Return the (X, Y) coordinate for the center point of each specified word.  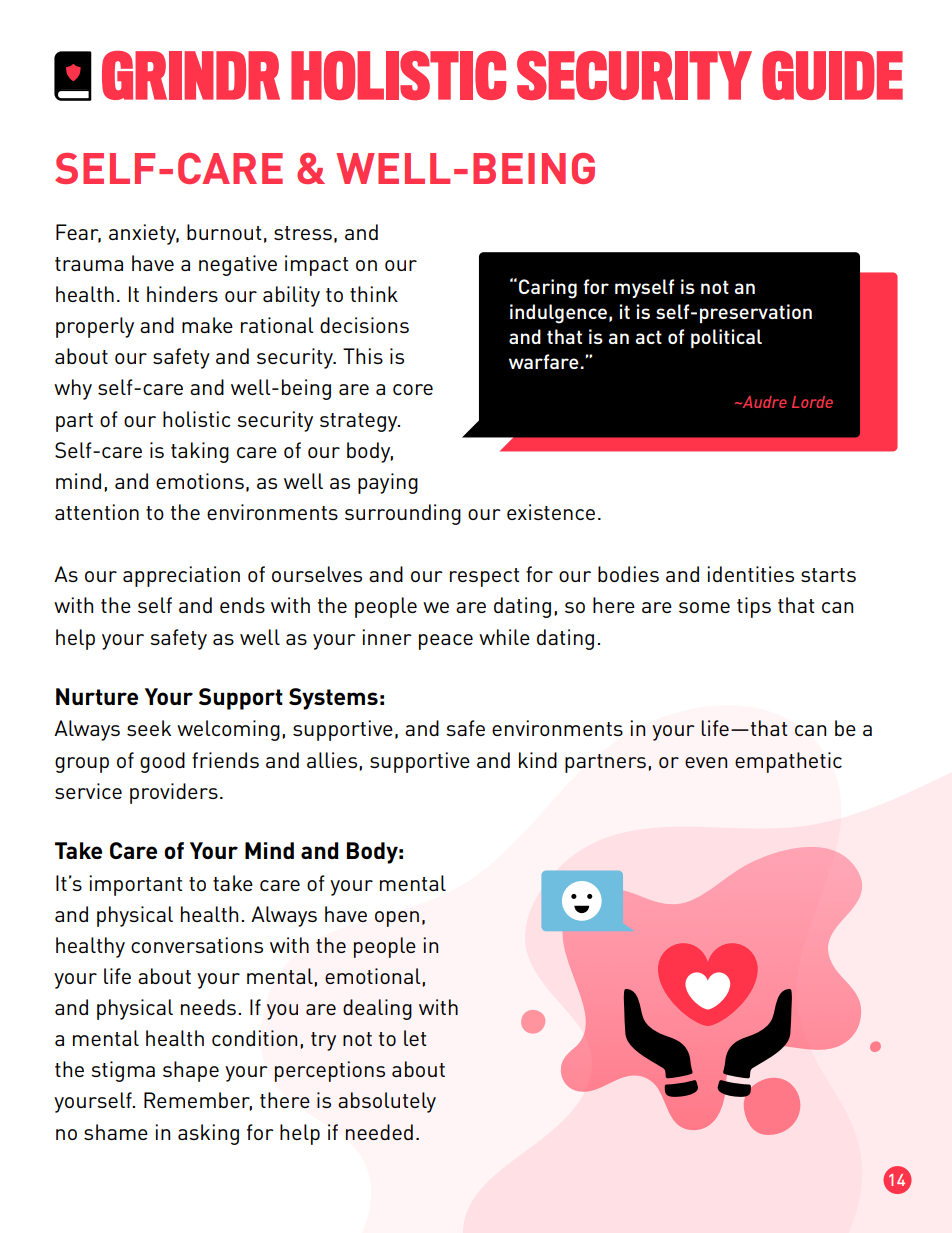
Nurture (97, 696)
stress (303, 233)
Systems (333, 699)
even (706, 762)
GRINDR (191, 75)
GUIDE (832, 75)
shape (191, 1071)
